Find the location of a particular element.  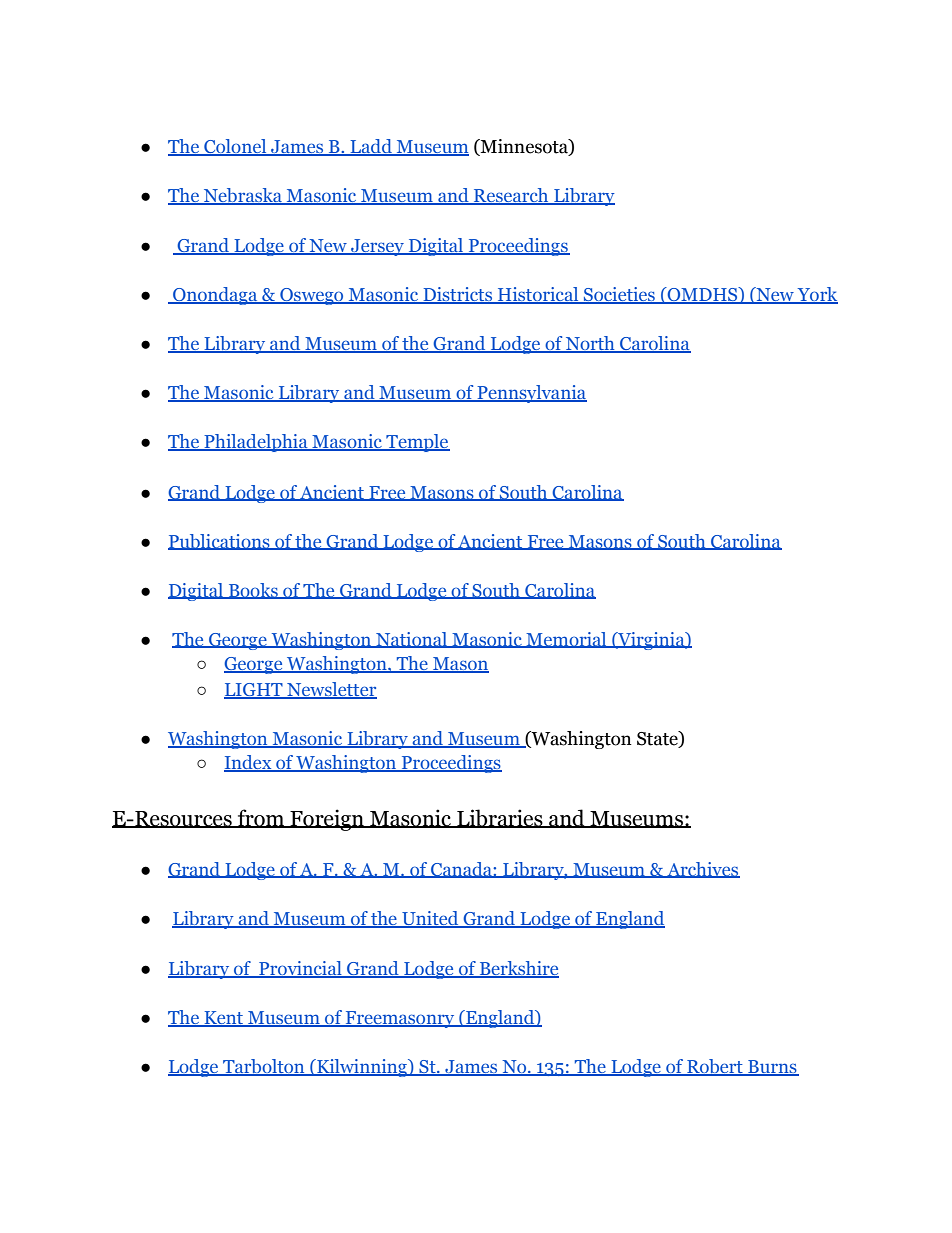

Libraries is located at coordinates (500, 818).
